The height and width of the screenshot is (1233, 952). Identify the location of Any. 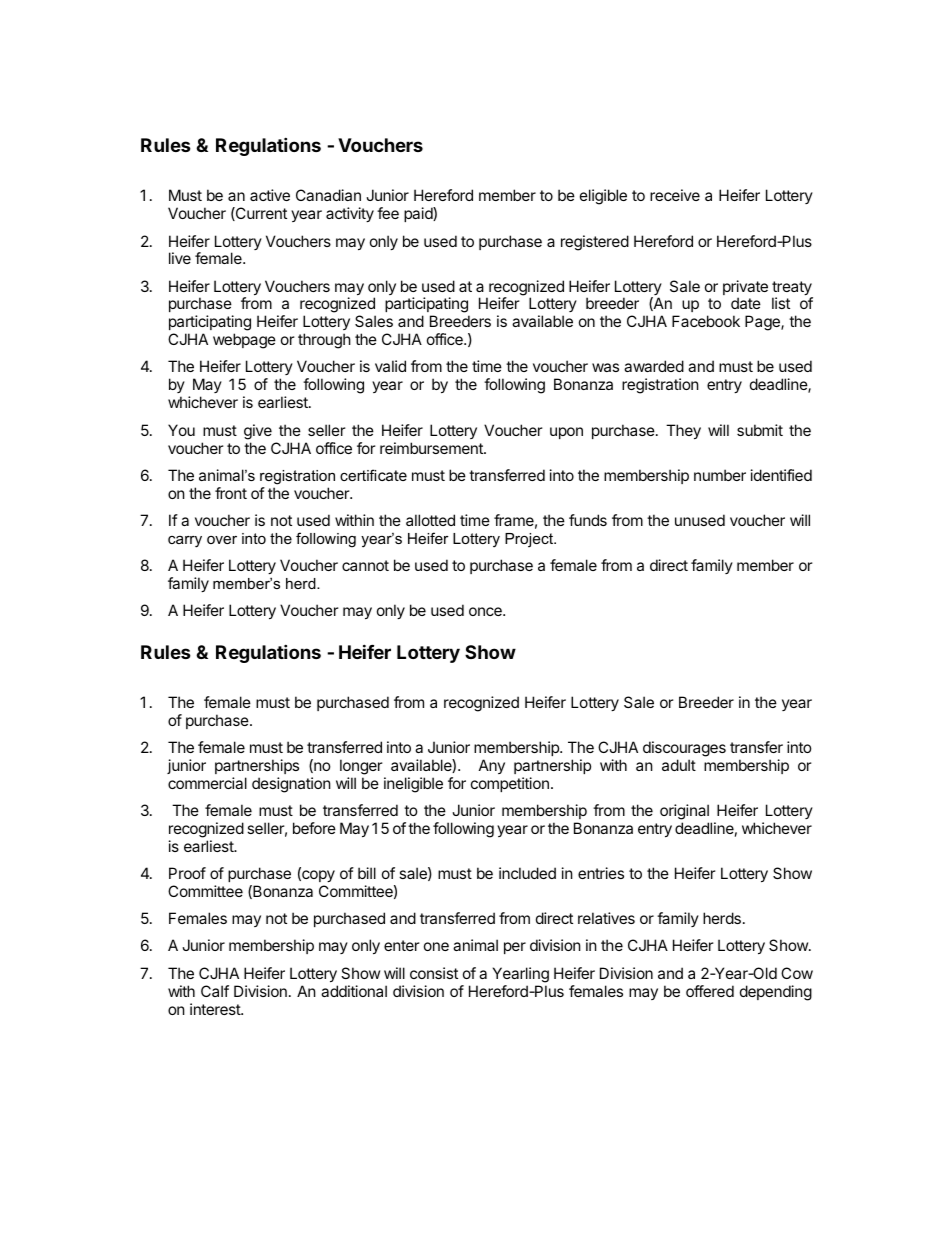
(492, 766).
